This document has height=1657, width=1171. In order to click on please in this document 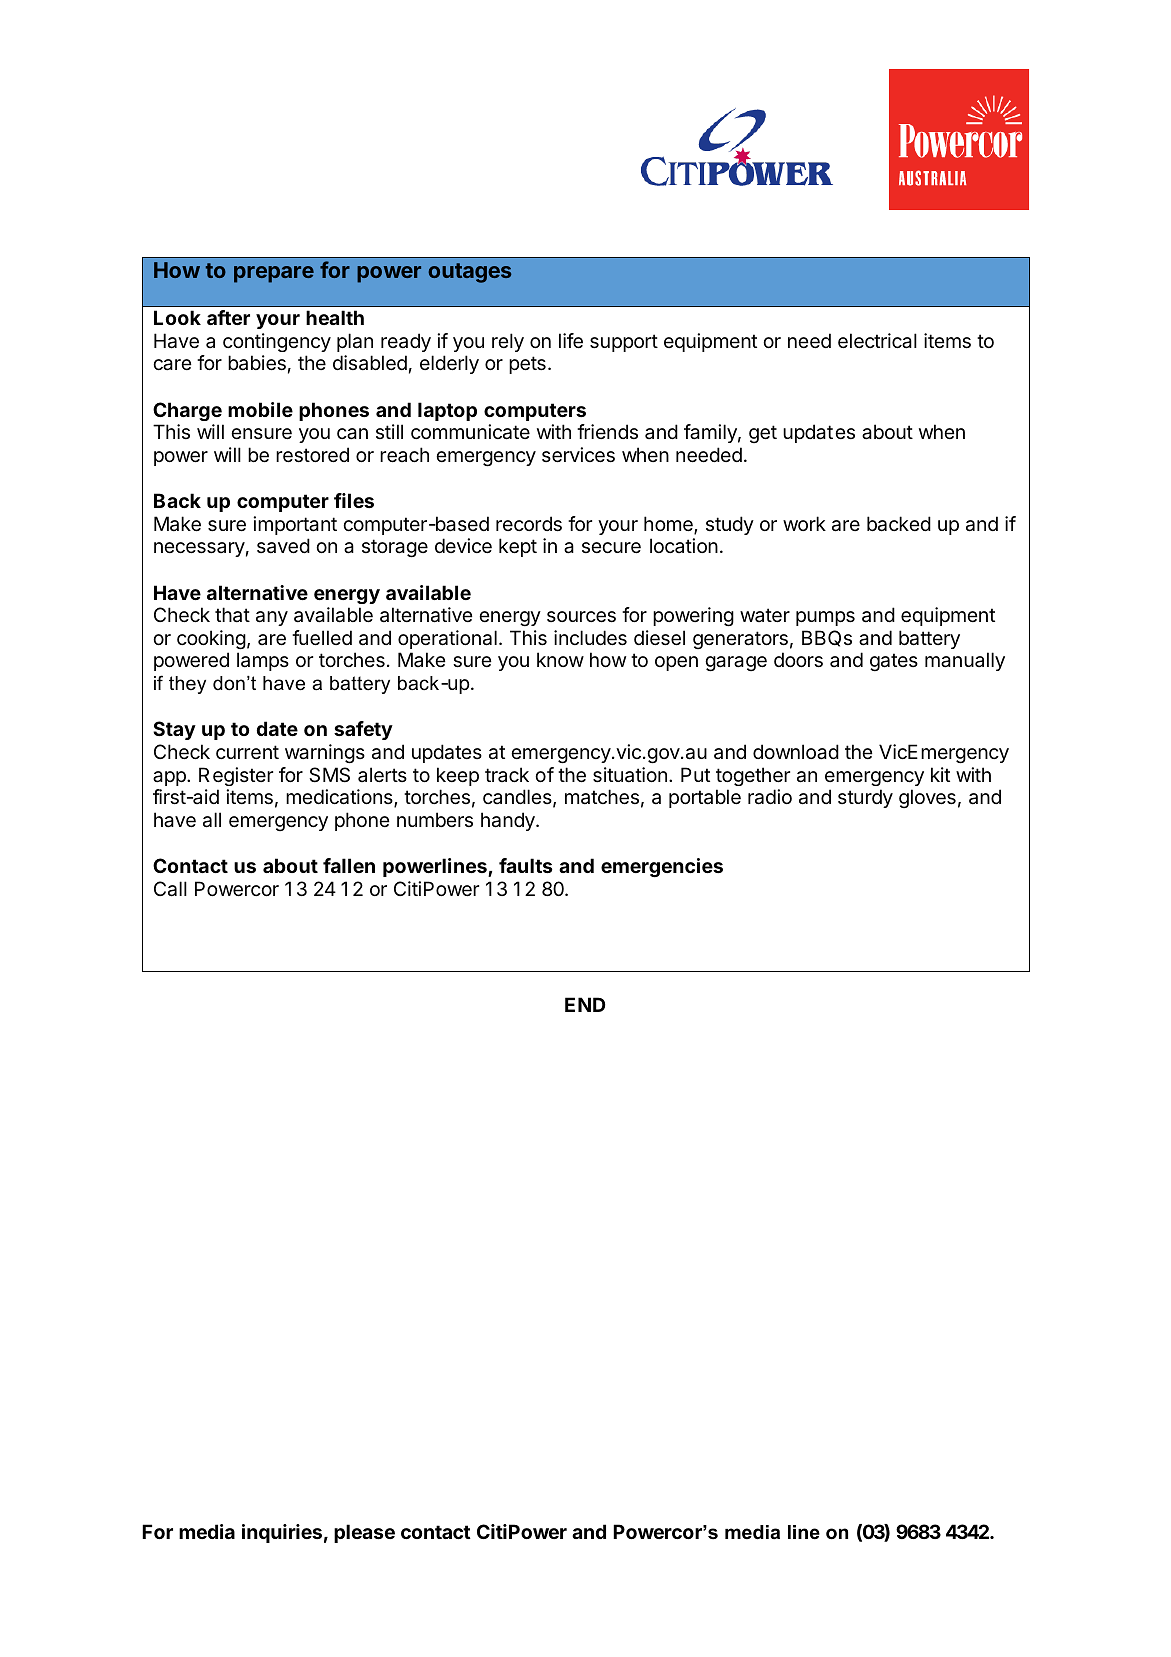, I will do `click(364, 1533)`.
